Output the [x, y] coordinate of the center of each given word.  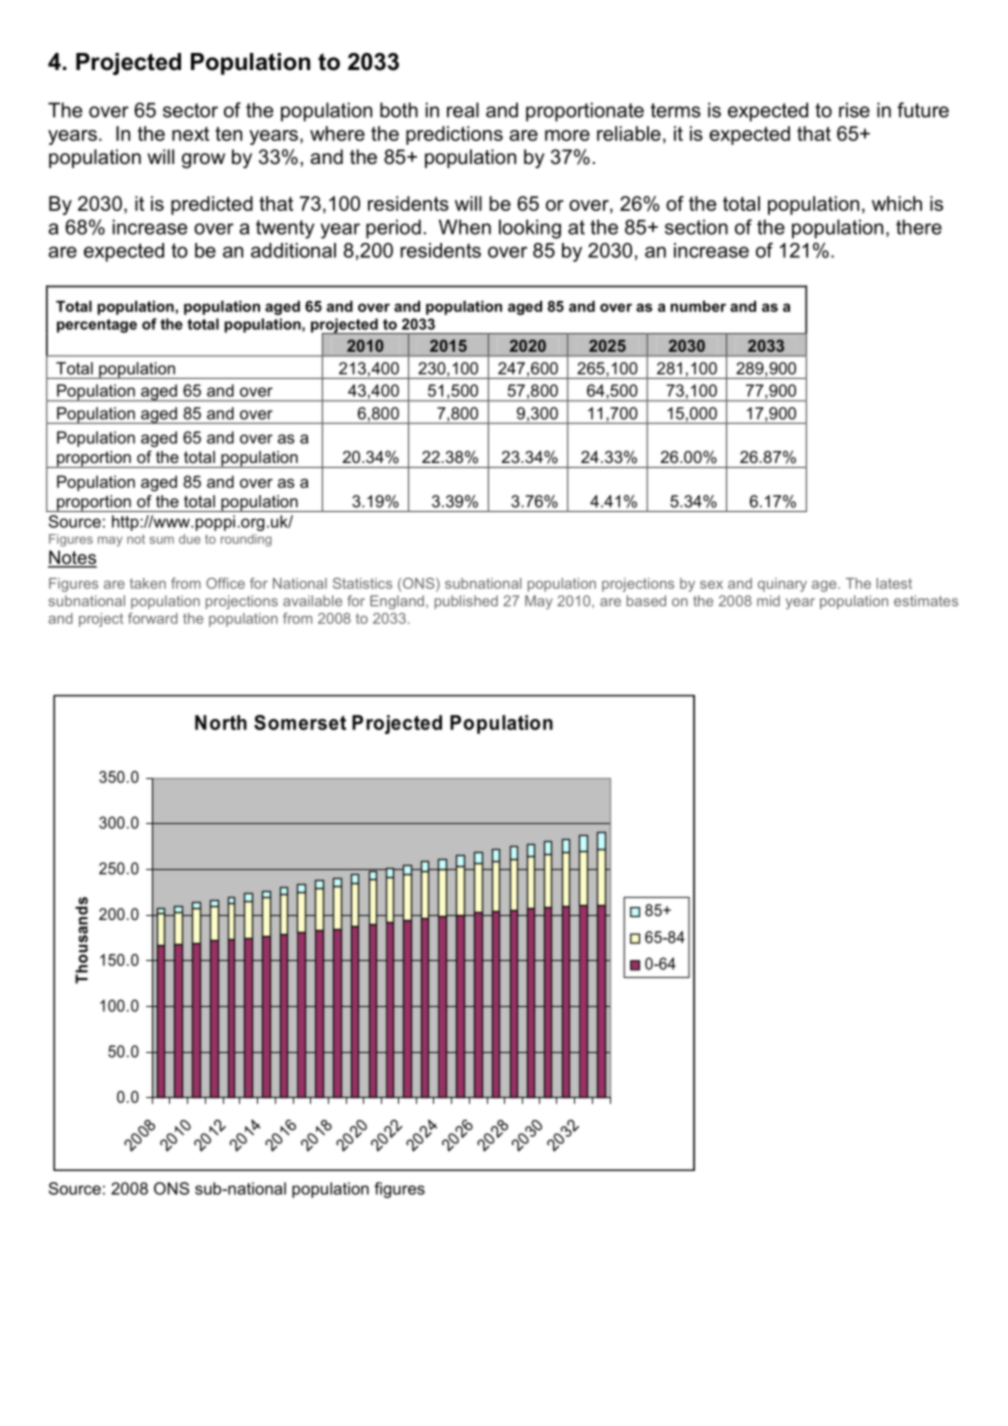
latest [894, 583]
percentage [97, 326]
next [190, 134]
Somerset [300, 722]
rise [854, 110]
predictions [454, 135]
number [698, 306]
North [221, 722]
